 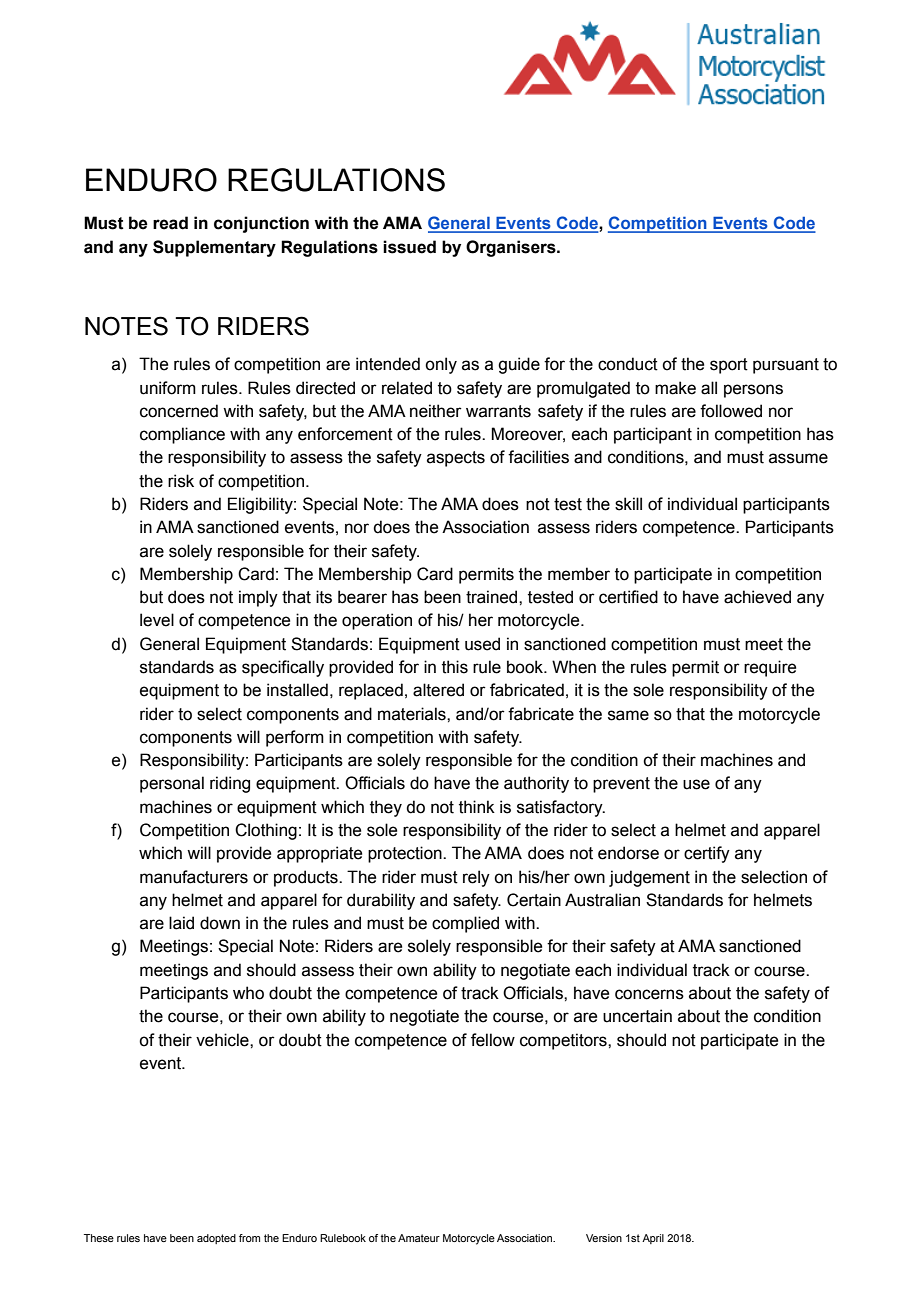 What do you see at coordinates (628, 504) in the screenshot?
I see `skill` at bounding box center [628, 504].
